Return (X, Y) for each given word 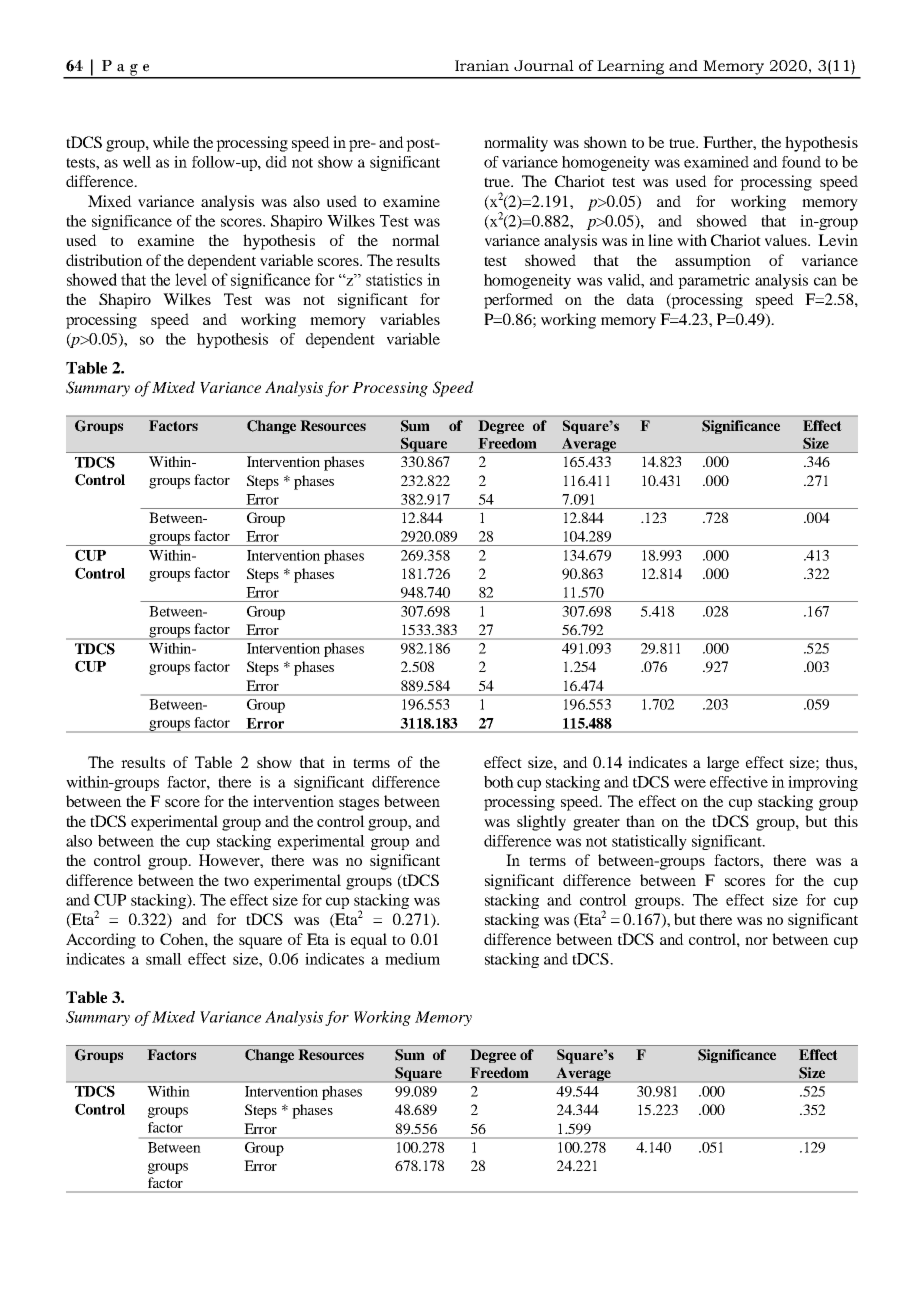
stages (359, 804)
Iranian (482, 65)
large (723, 764)
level (191, 279)
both (499, 782)
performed (518, 301)
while (171, 142)
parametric (714, 281)
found (801, 162)
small (164, 959)
